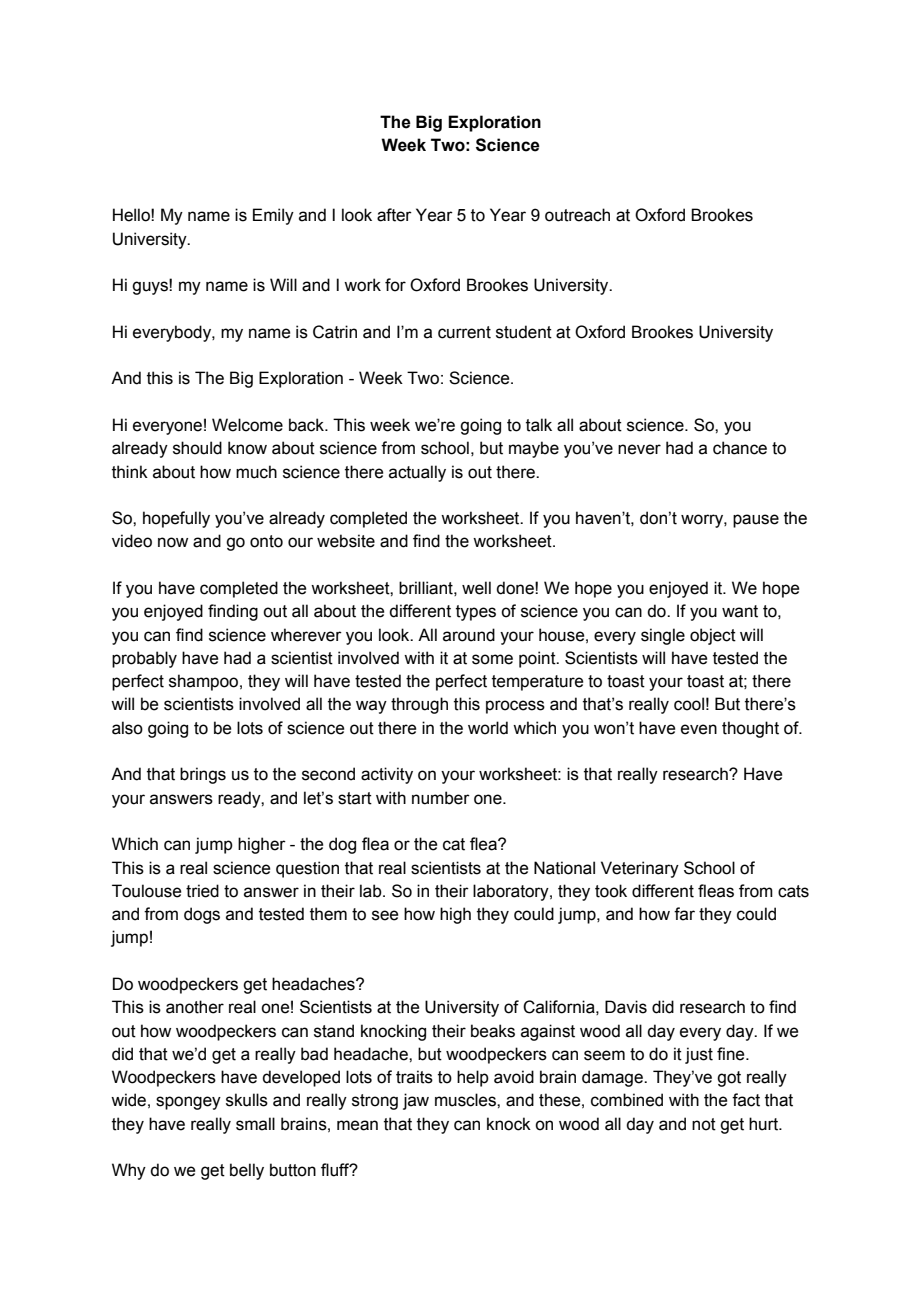 The image size is (924, 1308). What do you see at coordinates (144, 659) in the screenshot?
I see `probably` at bounding box center [144, 659].
